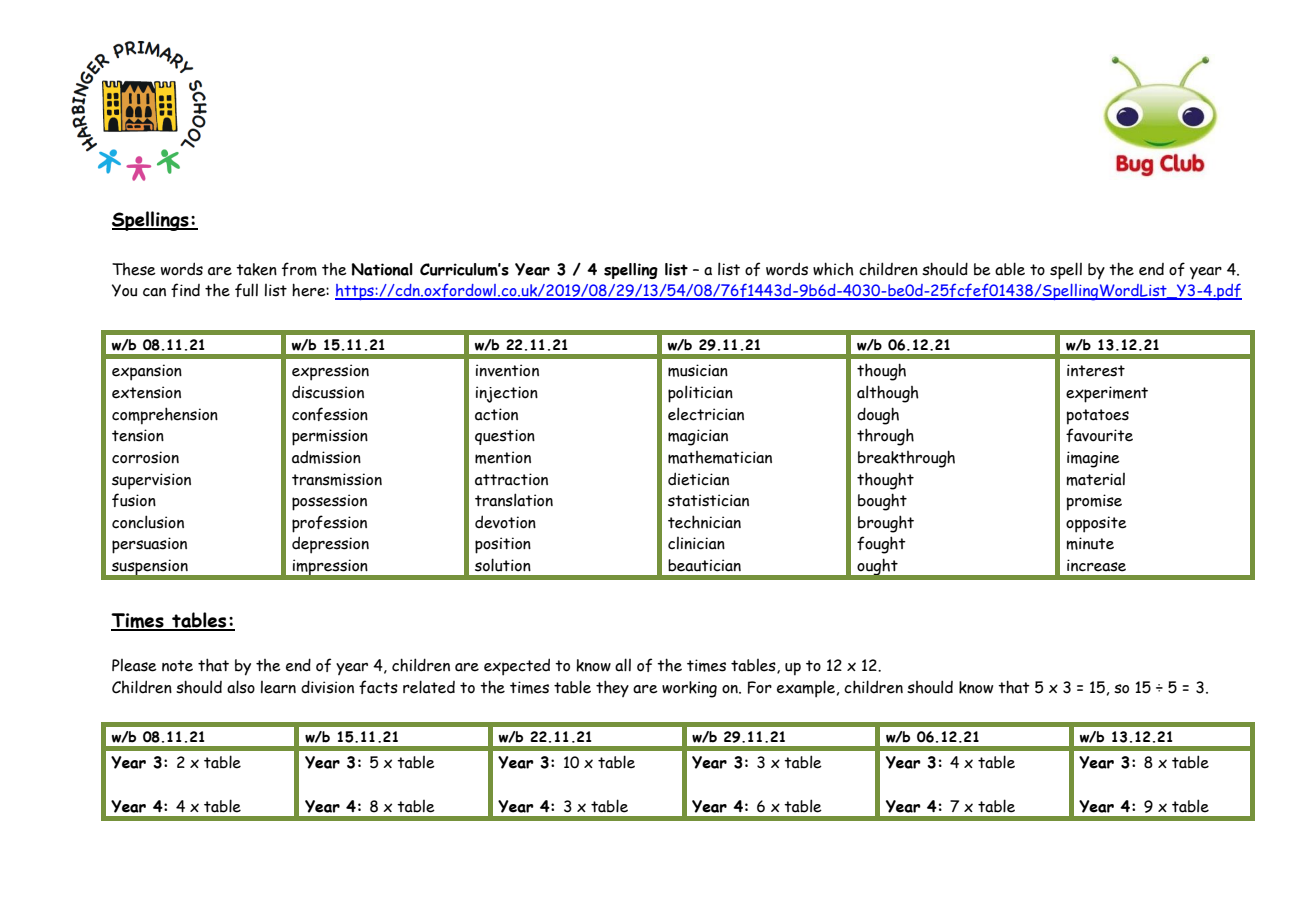 This screenshot has width=1308, height=924. What do you see at coordinates (246, 290) in the screenshot?
I see `full` at bounding box center [246, 290].
